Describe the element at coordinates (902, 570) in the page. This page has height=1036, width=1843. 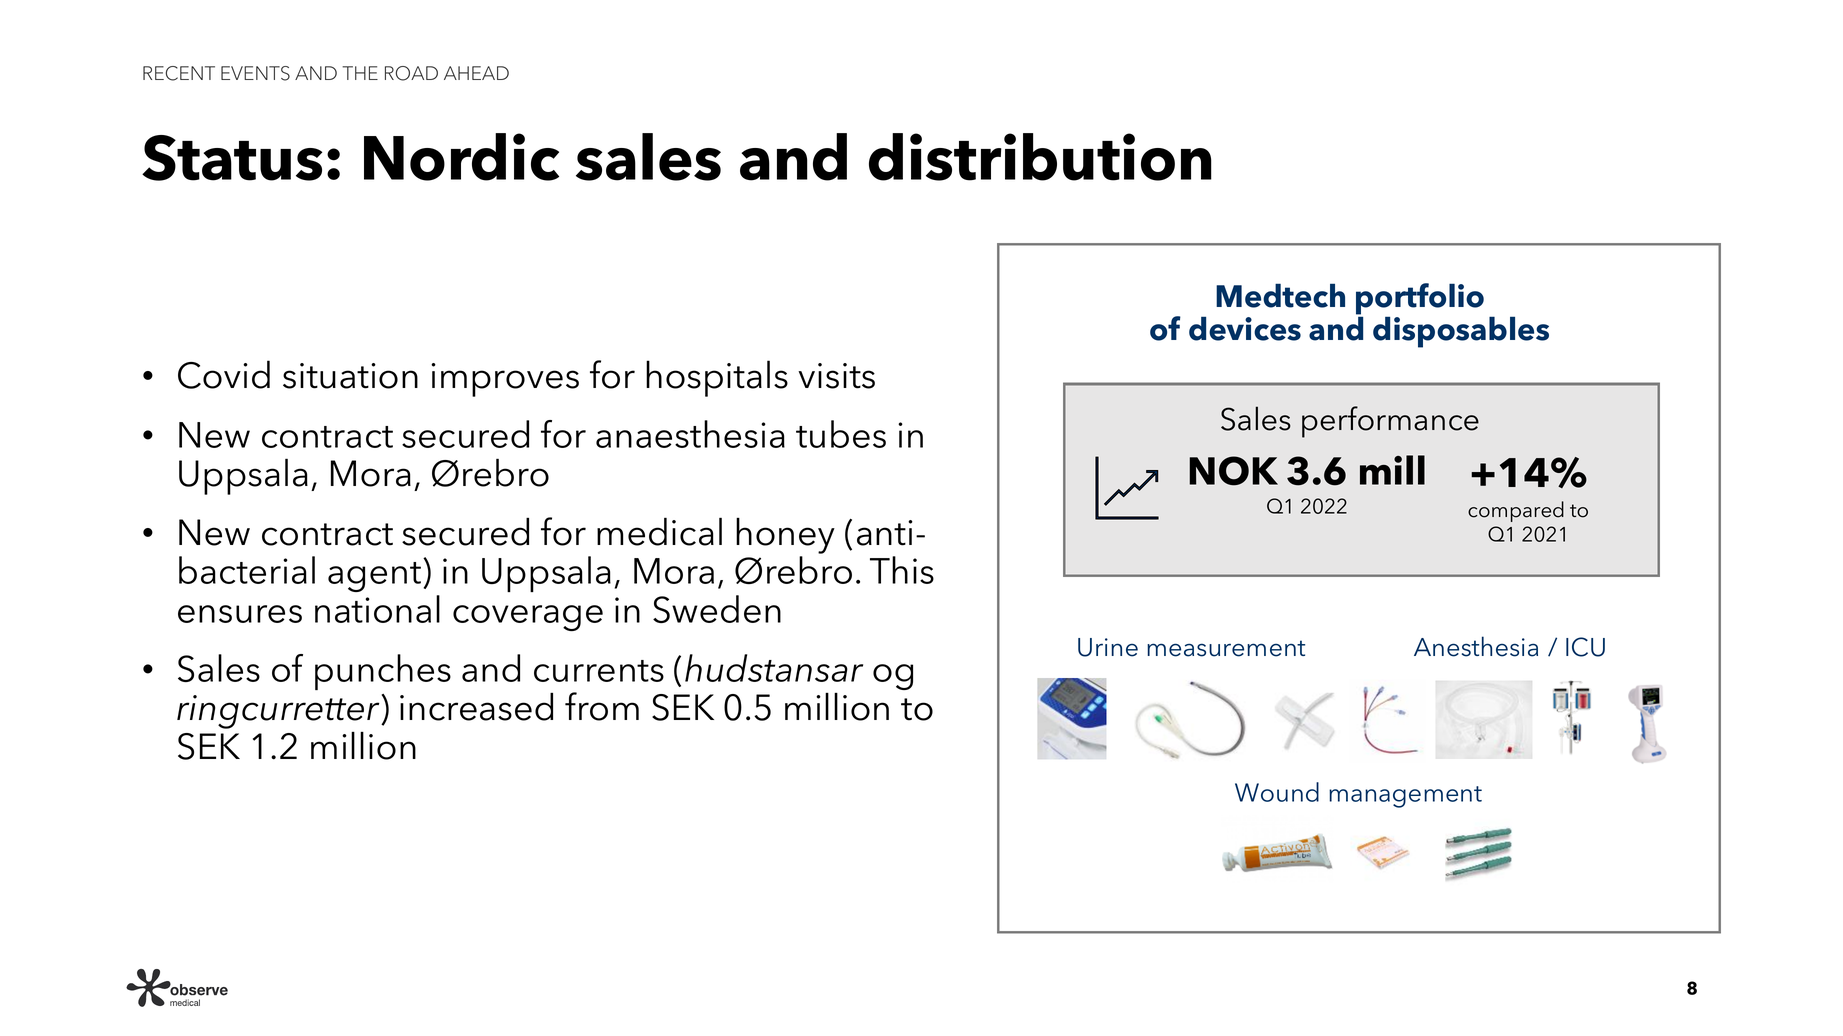
I see `This` at that location.
